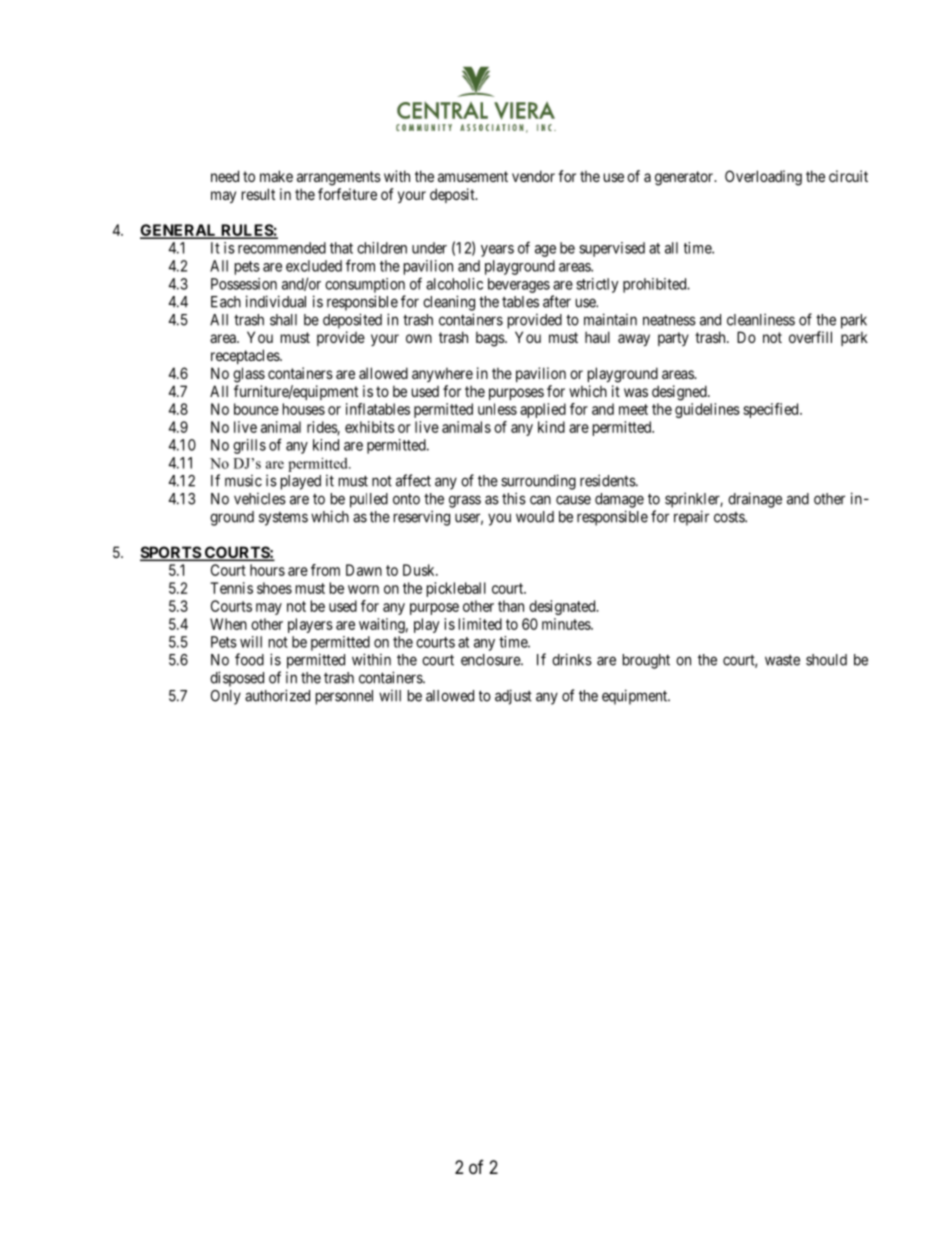 Image resolution: width=952 pixels, height=1233 pixels. I want to click on result, so click(258, 194).
